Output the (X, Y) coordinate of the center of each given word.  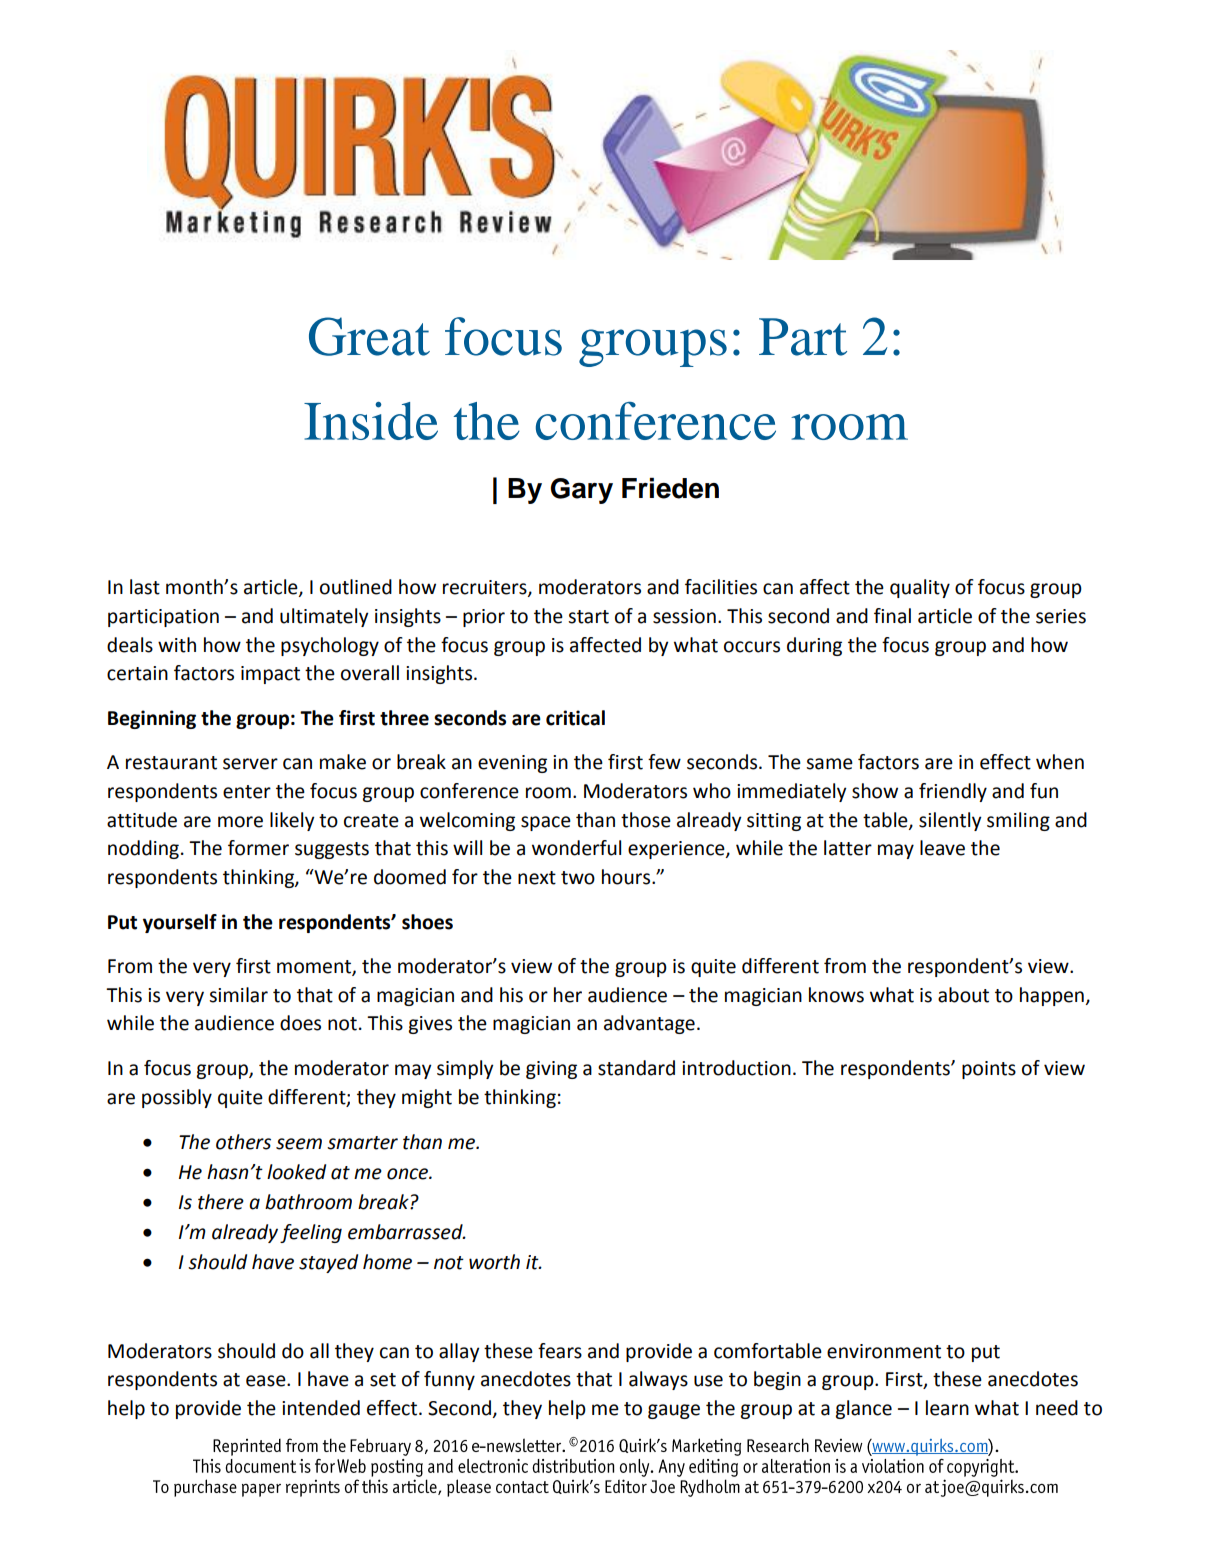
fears (560, 1351)
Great (369, 336)
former (258, 848)
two (578, 878)
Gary (581, 491)
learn (947, 1408)
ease (267, 1381)
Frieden (670, 488)
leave (942, 848)
